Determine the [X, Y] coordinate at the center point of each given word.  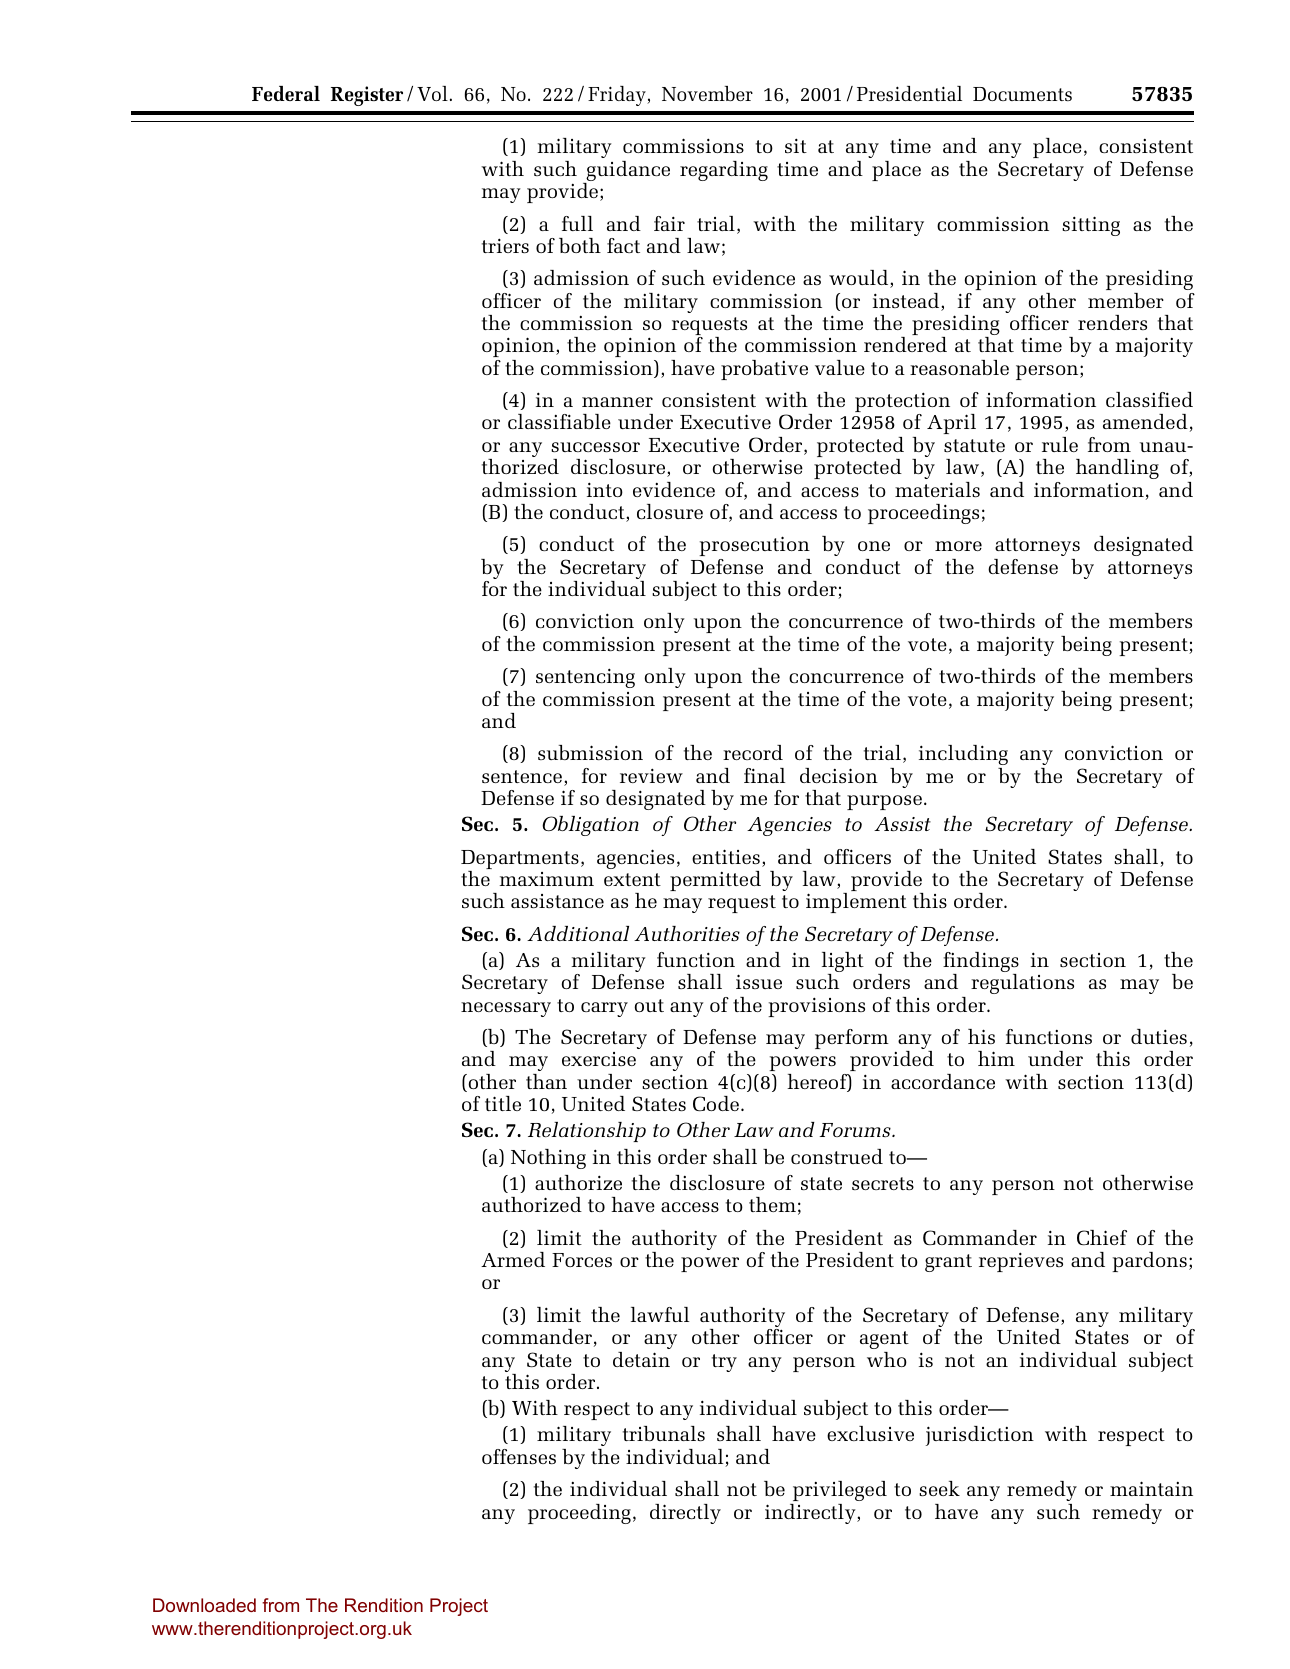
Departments [520, 861]
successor [595, 447]
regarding [724, 171]
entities [726, 856]
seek [939, 1488]
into [605, 489]
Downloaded [204, 1605]
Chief [1102, 1237]
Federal [286, 93]
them [772, 1204]
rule [1060, 444]
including [963, 755]
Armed [513, 1259]
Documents [1022, 94]
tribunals [664, 1433]
